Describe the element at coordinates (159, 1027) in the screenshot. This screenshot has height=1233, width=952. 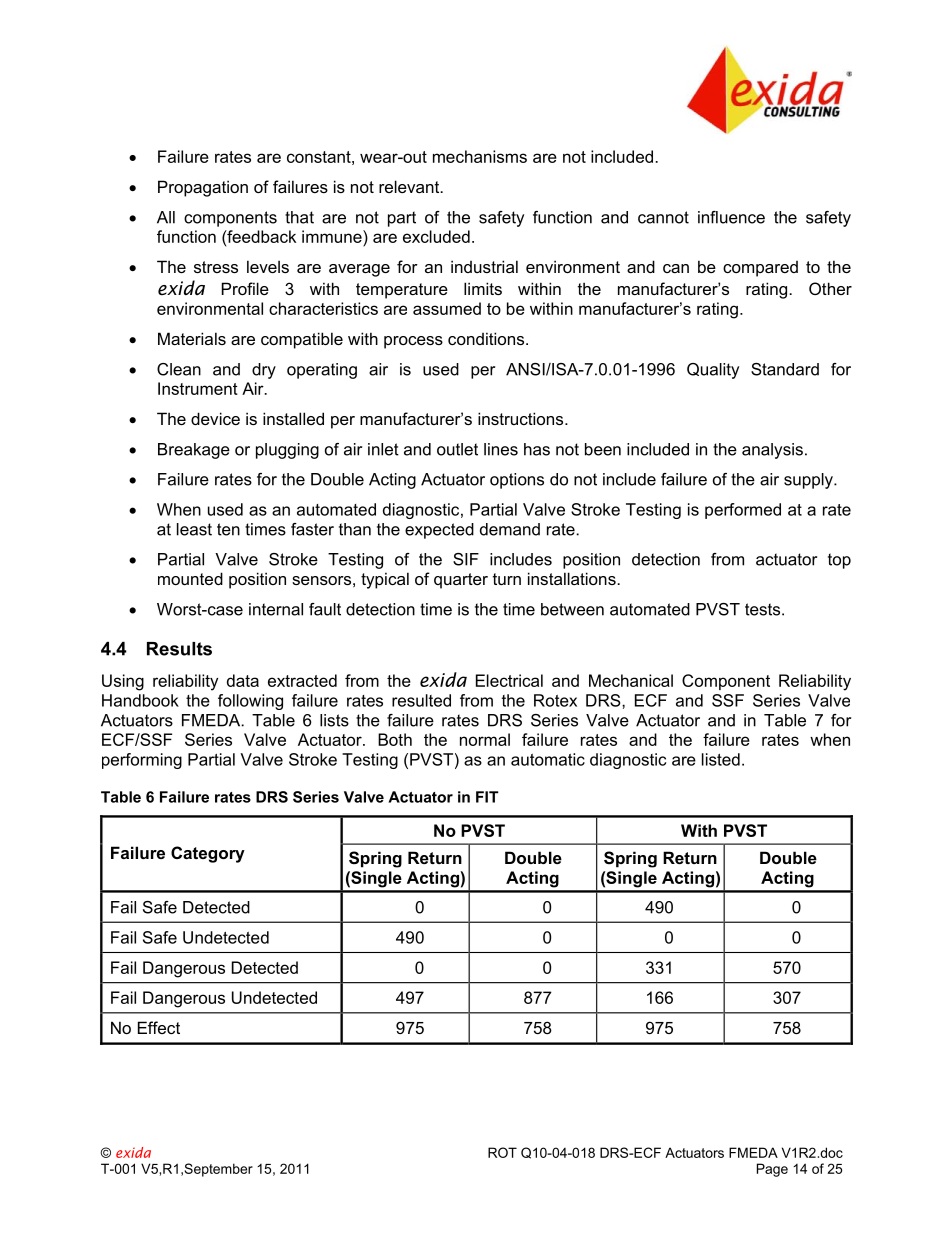
I see `Effect` at that location.
